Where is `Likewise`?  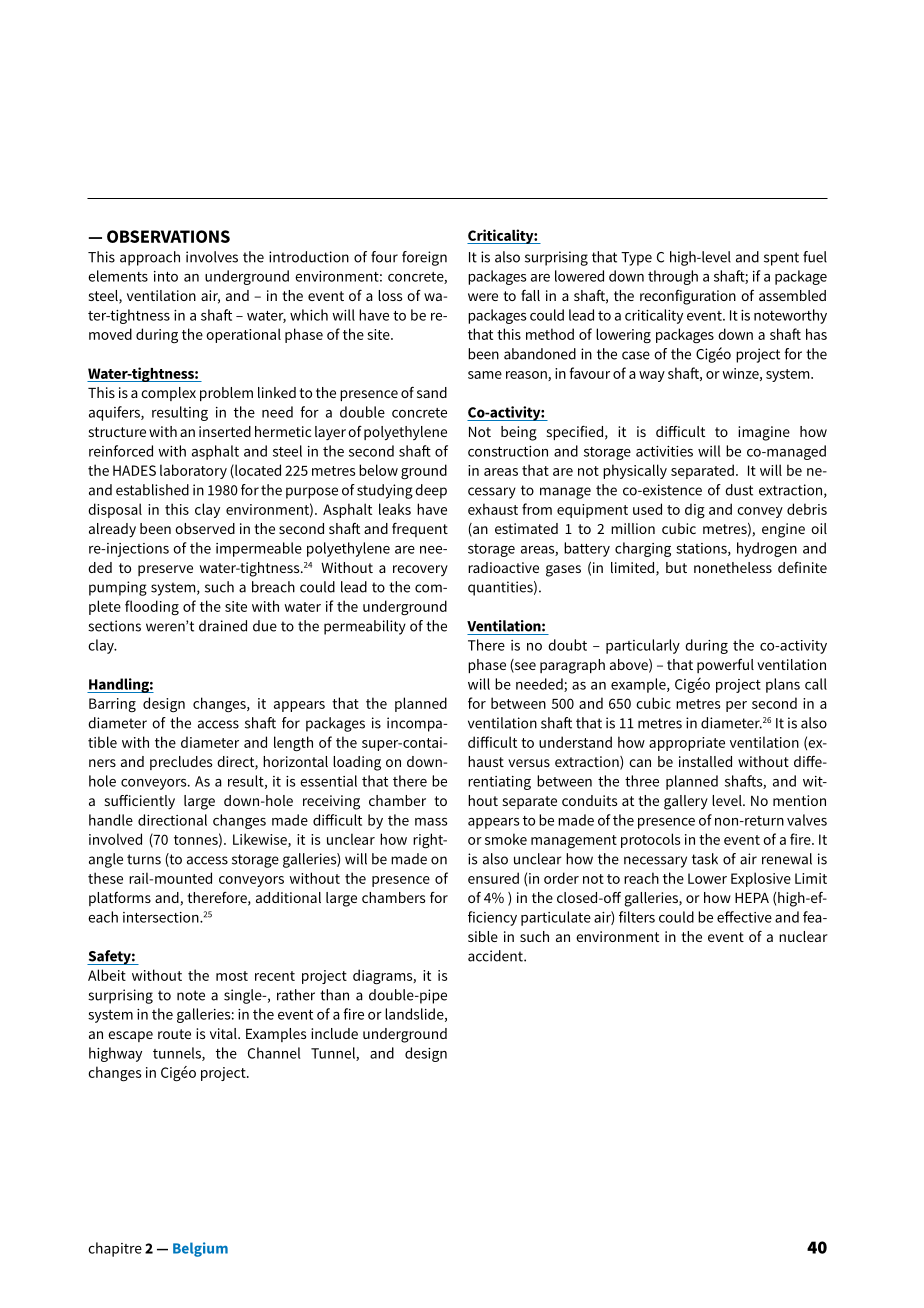
Likewise is located at coordinates (261, 840).
